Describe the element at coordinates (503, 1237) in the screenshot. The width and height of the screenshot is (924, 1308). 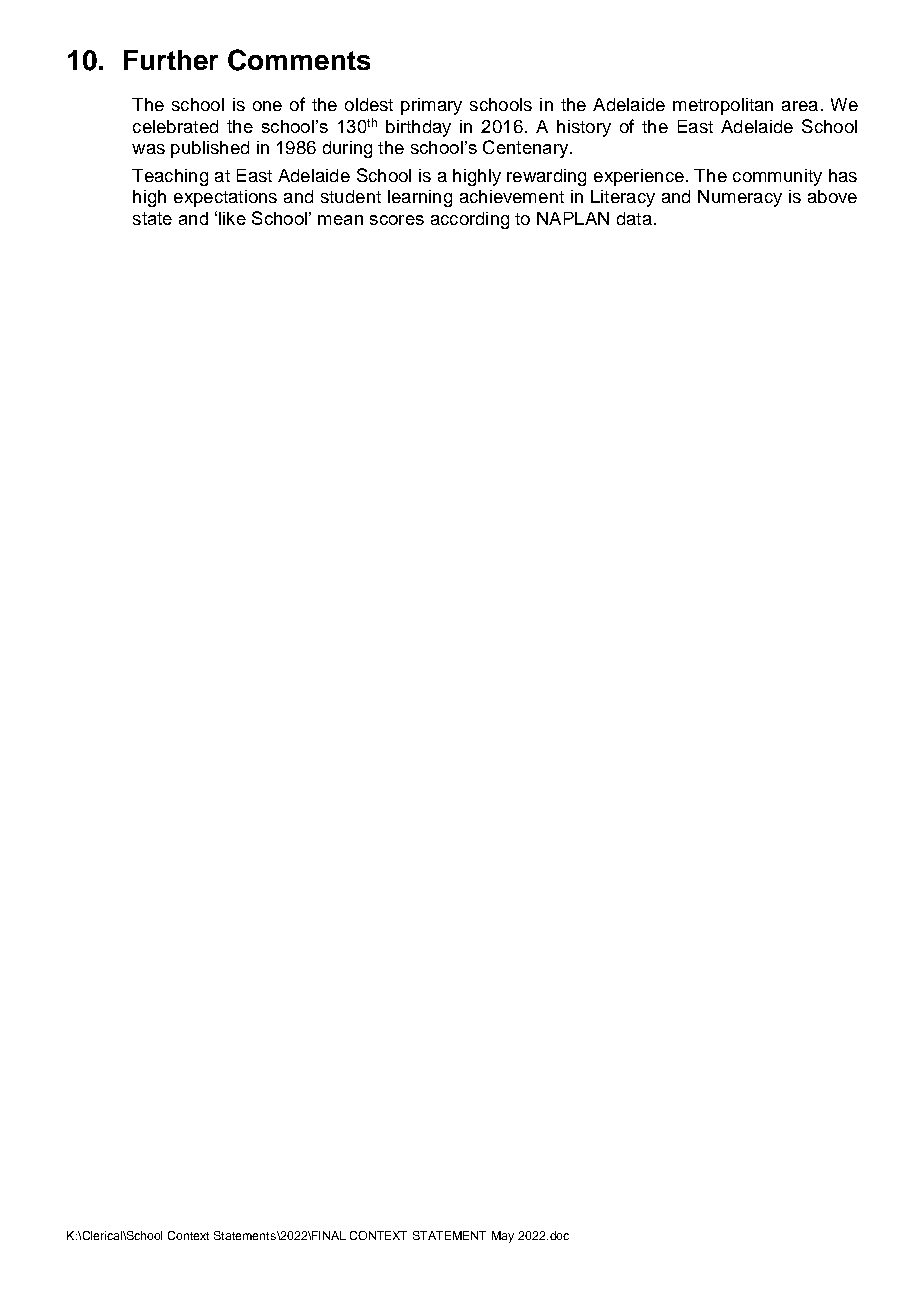
I see `May` at that location.
